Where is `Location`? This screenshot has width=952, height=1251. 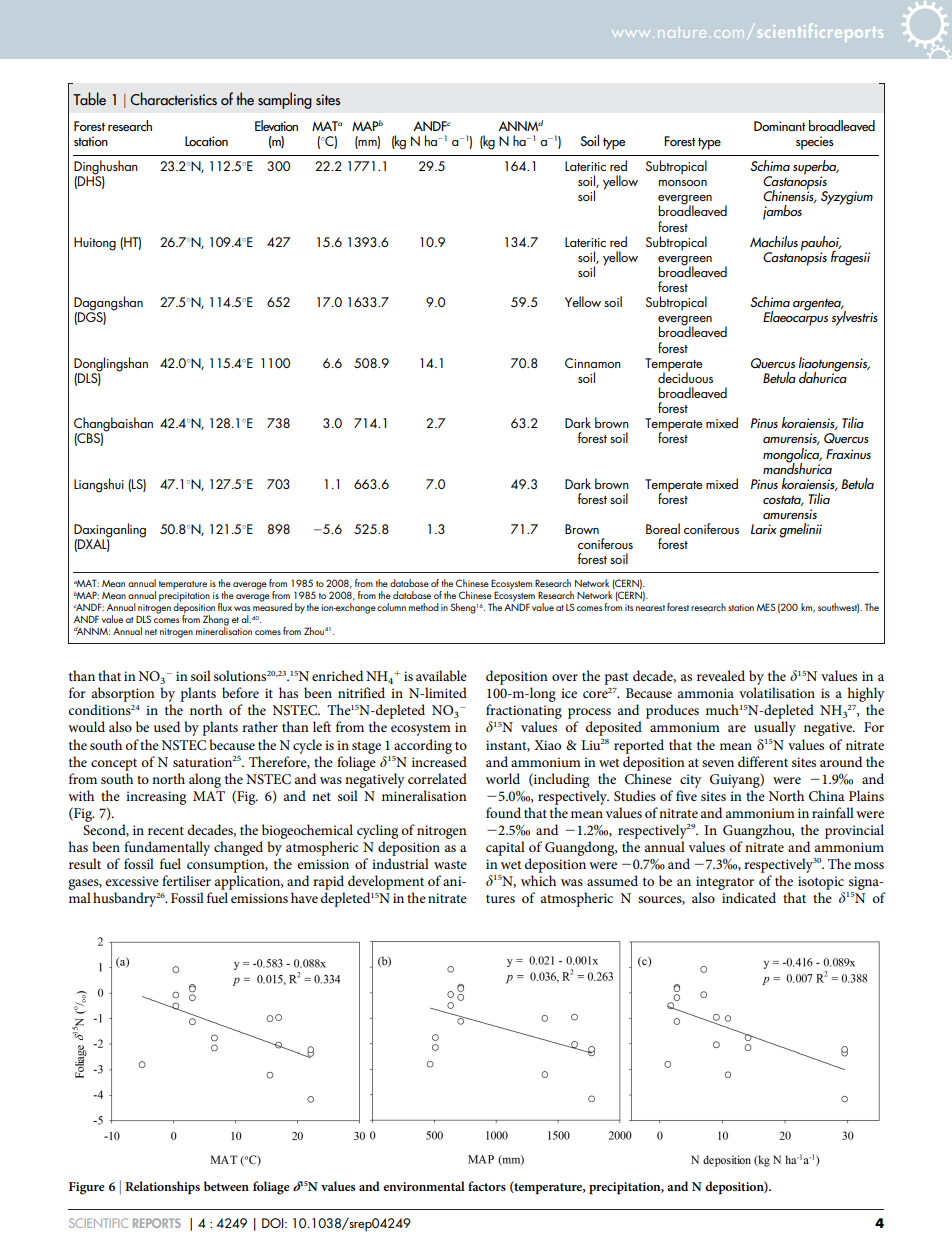 Location is located at coordinates (206, 141).
